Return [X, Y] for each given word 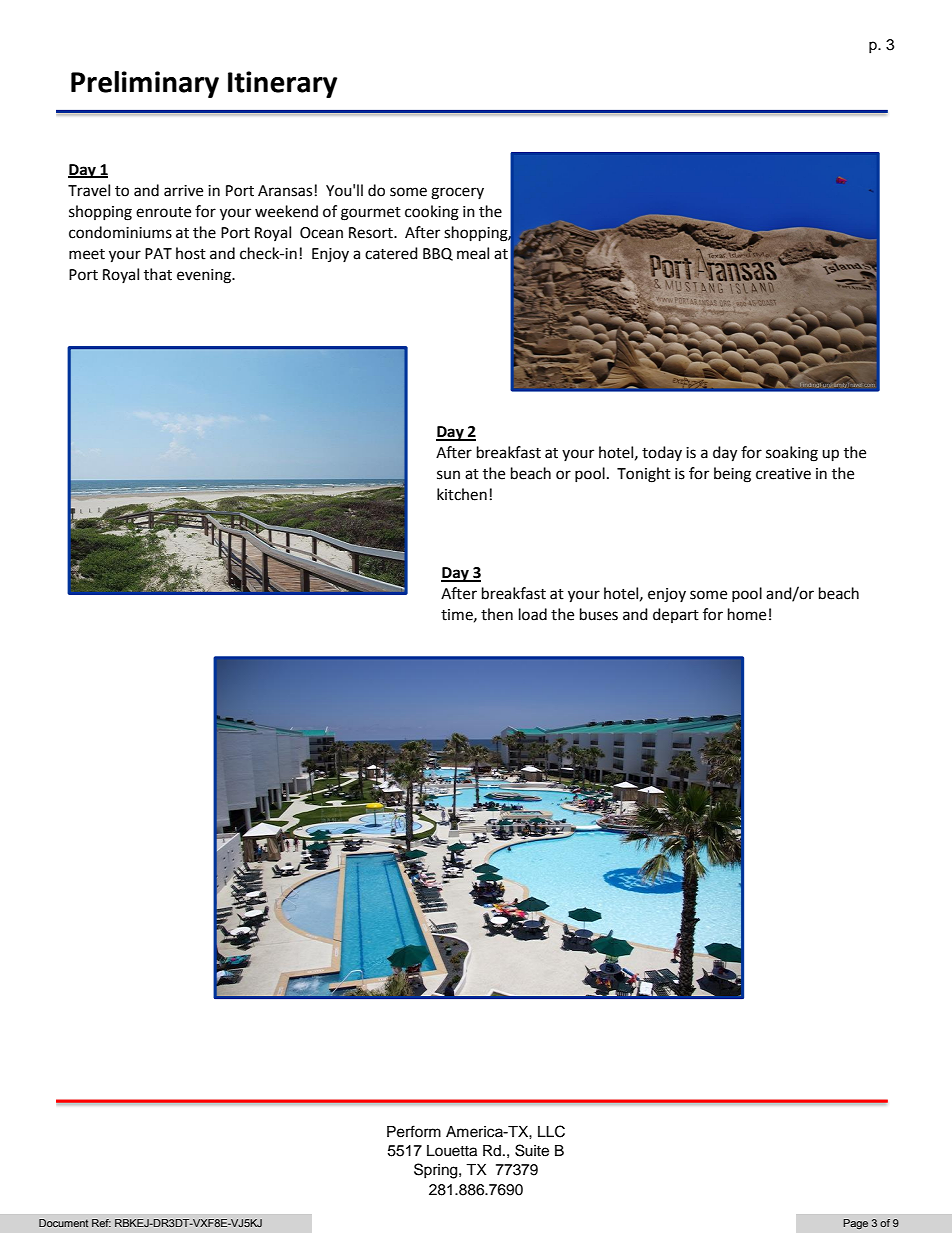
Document [63, 1223]
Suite [532, 1150]
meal [473, 253]
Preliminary [145, 84]
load [533, 614]
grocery [457, 193]
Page [855, 1224]
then [497, 614]
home [747, 614]
